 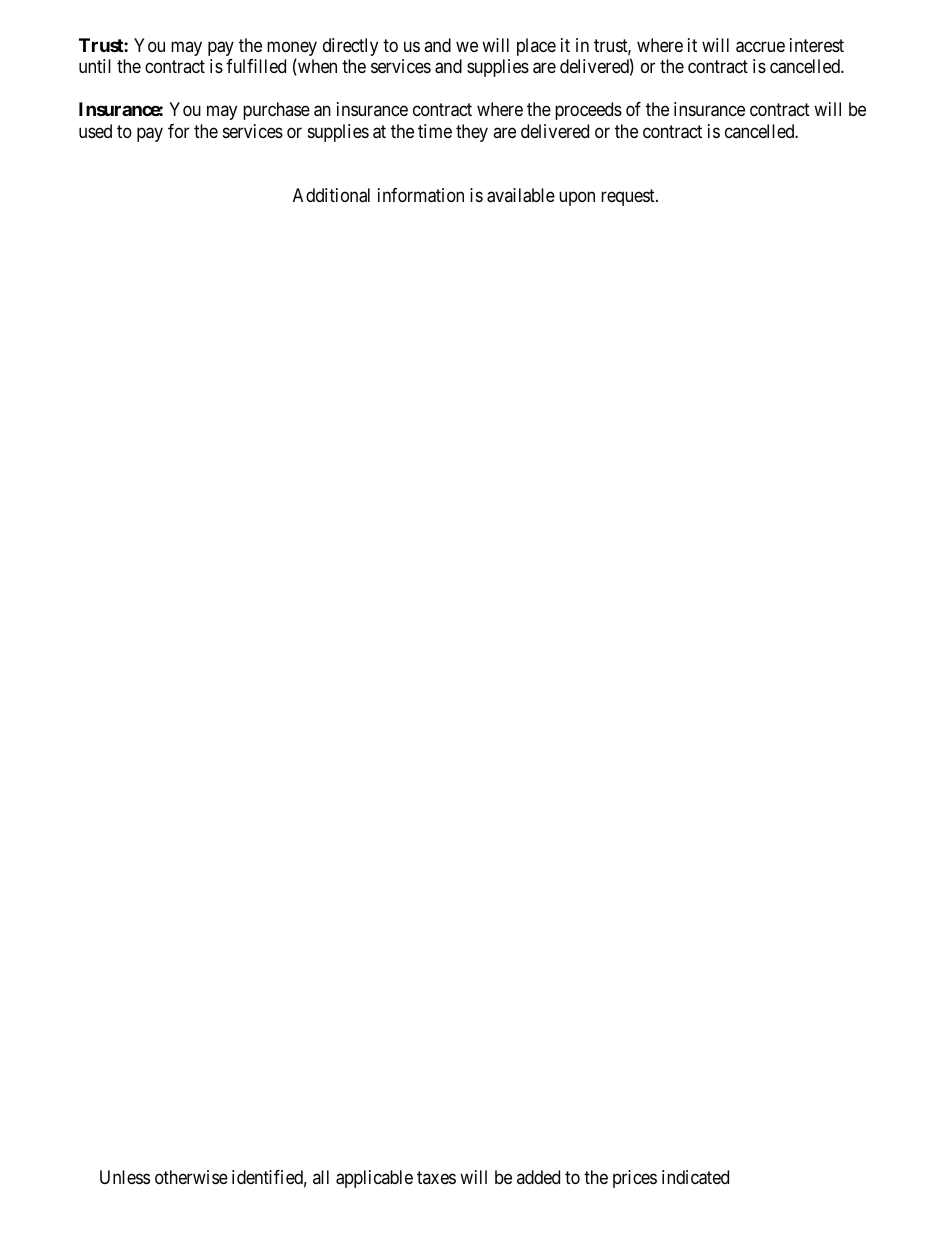 I want to click on Additional, so click(x=331, y=195).
